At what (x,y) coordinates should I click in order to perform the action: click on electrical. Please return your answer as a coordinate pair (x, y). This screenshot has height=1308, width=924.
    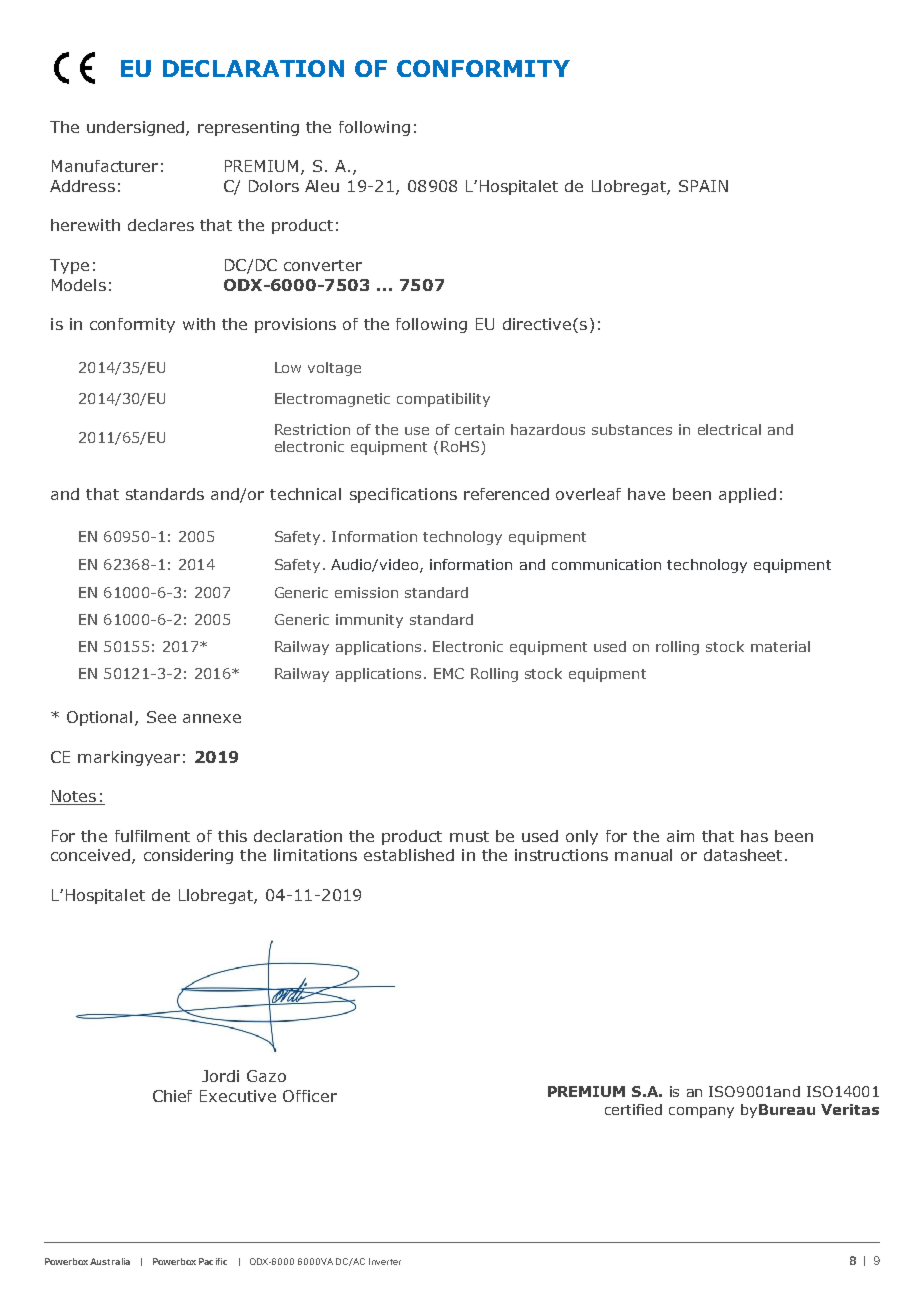
    Looking at the image, I should click on (729, 429).
